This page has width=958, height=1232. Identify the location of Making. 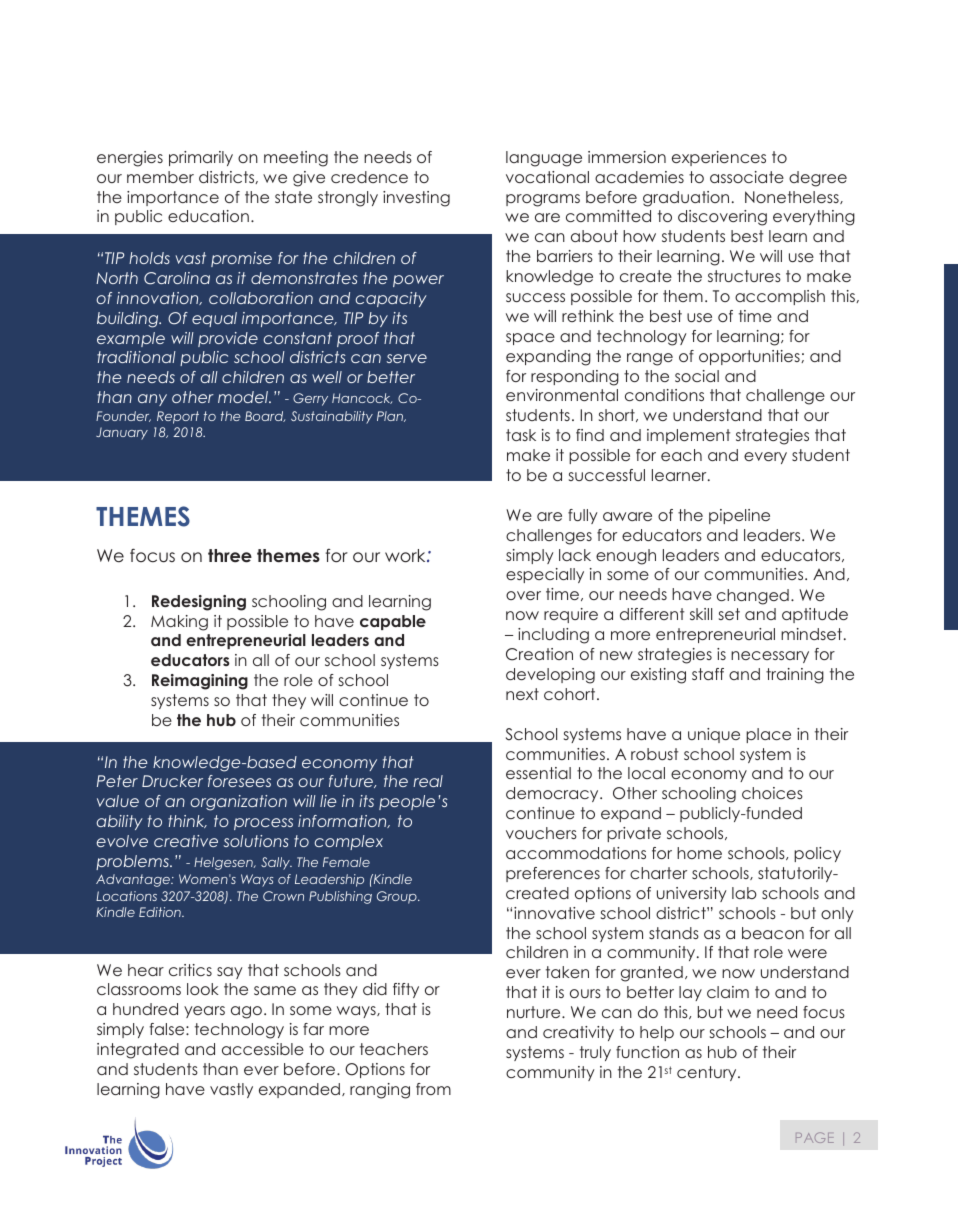
(179, 623).
